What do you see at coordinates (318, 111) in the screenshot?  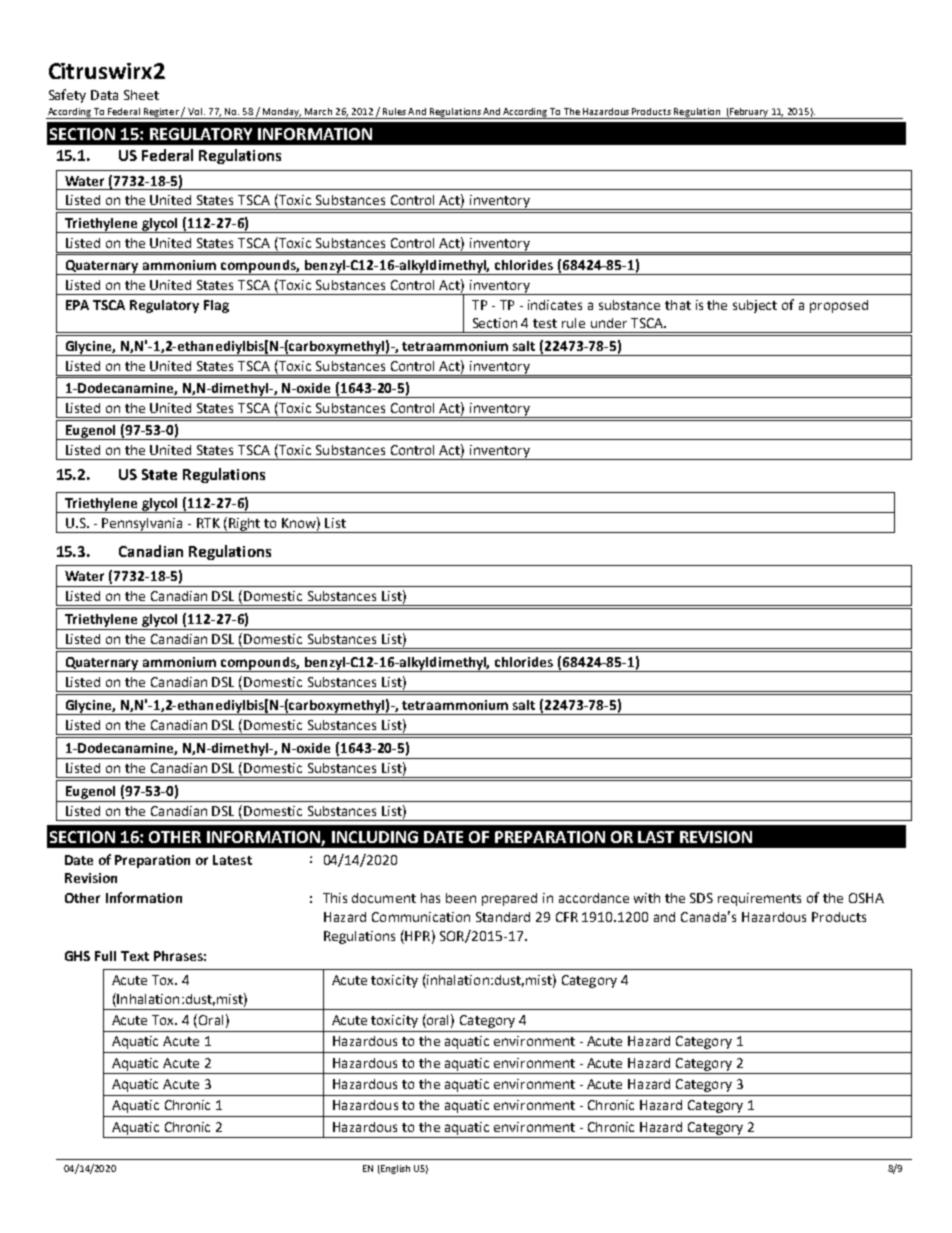 I see `March` at bounding box center [318, 111].
